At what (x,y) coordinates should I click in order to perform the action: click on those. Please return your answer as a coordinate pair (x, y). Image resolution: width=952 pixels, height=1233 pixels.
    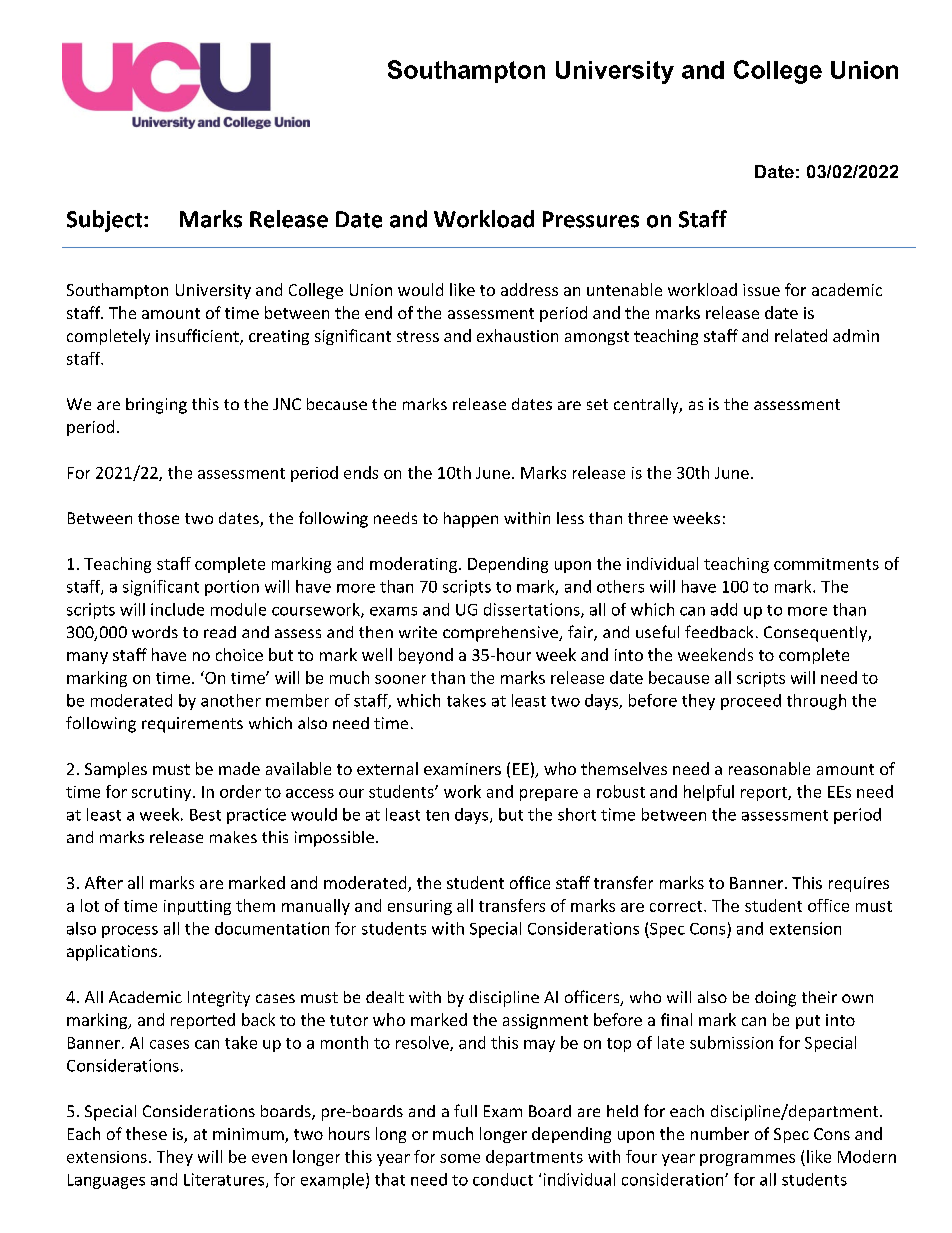
    Looking at the image, I should click on (158, 518).
